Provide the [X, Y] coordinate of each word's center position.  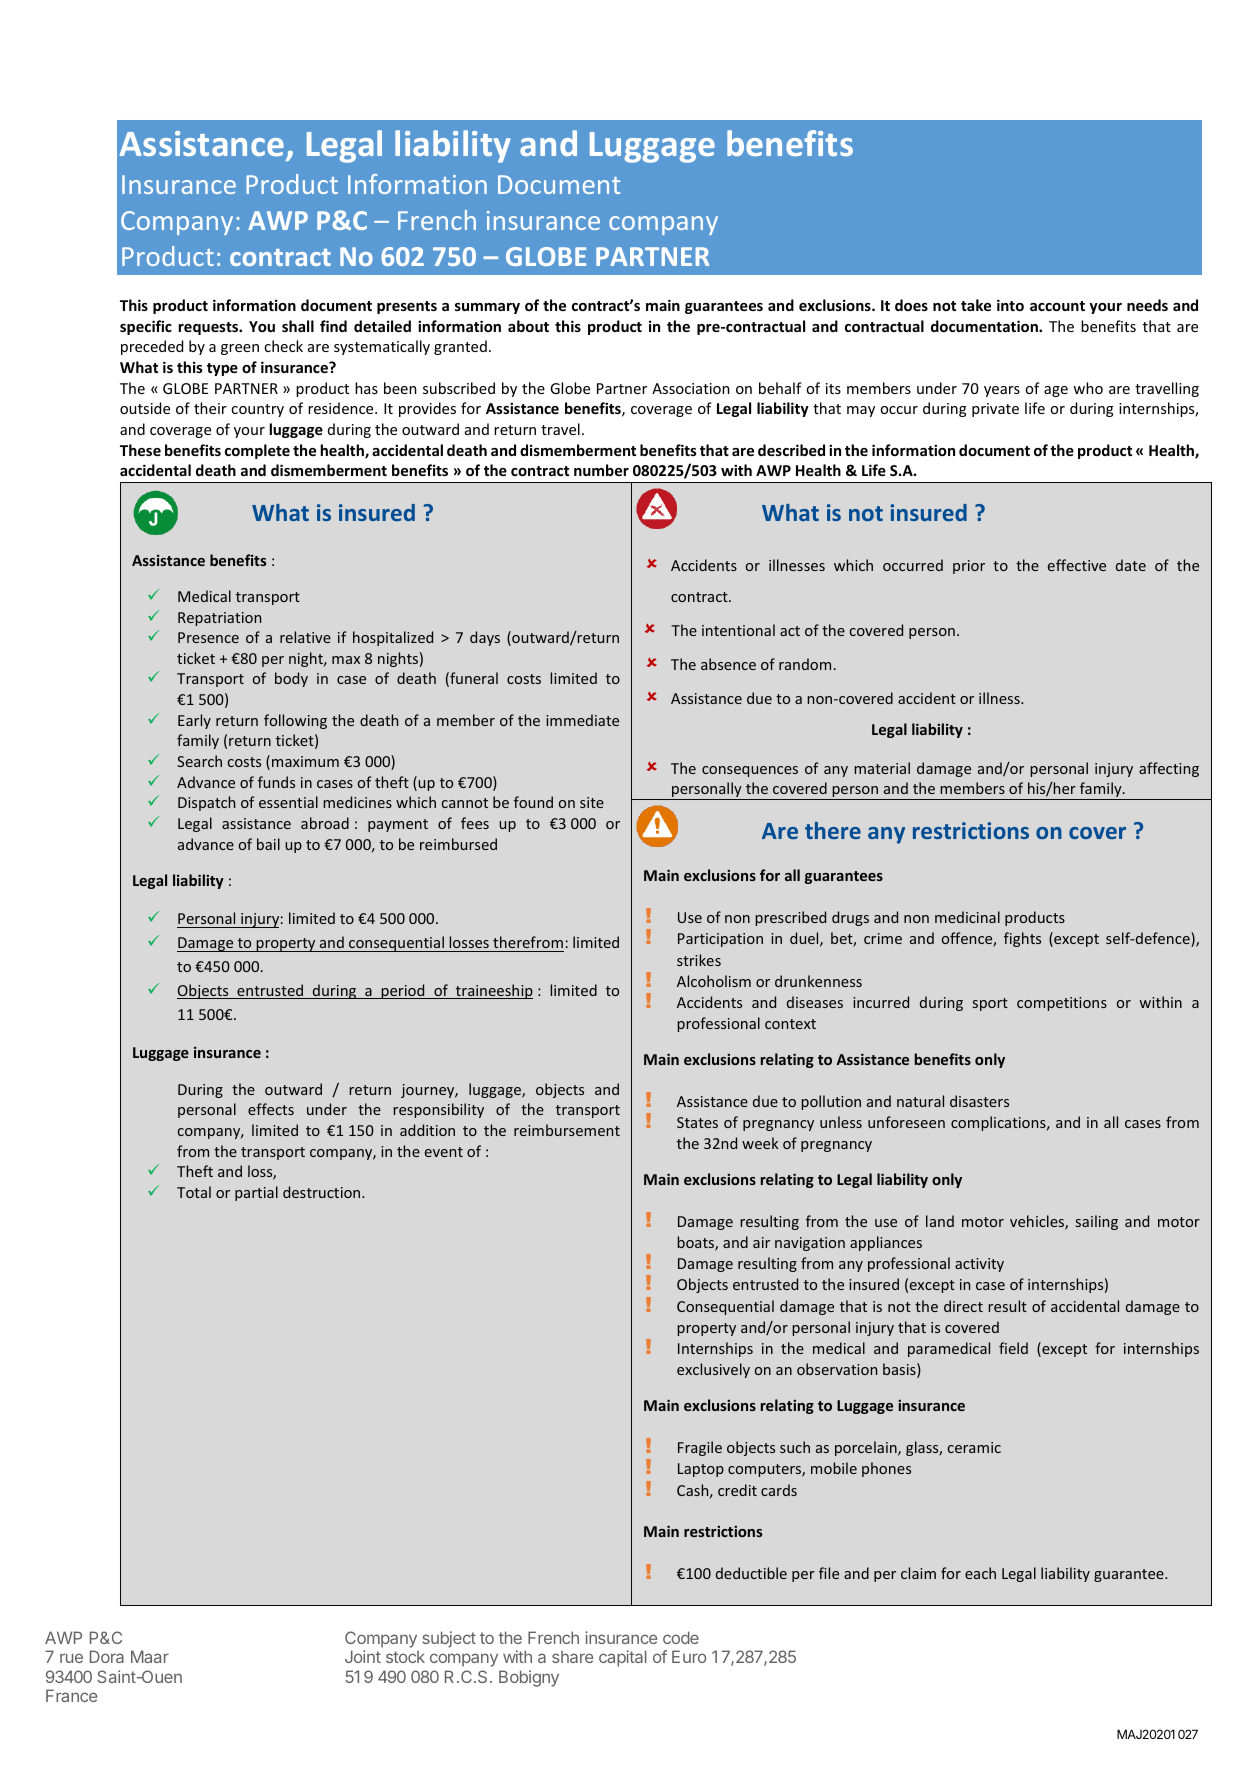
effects [271, 1109]
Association [691, 388]
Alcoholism [714, 981]
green [240, 349]
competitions [1062, 1004]
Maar [150, 1656]
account [1057, 306]
